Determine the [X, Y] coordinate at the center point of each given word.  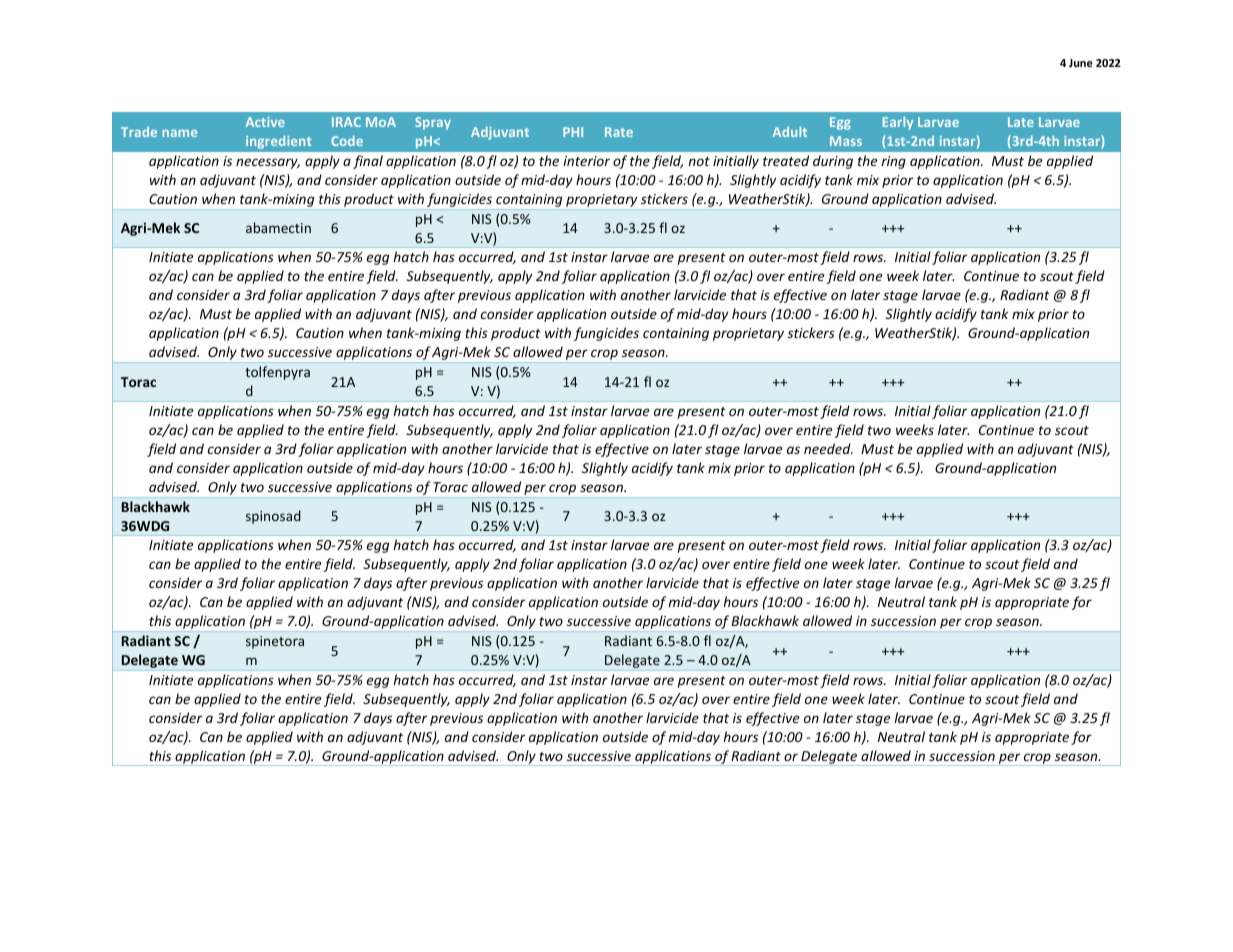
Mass [846, 141]
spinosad [273, 517]
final [368, 162]
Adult [789, 131]
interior [586, 161]
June [1081, 63]
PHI [573, 132]
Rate [619, 132]
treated [786, 160]
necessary [268, 163]
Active [265, 122]
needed [828, 448]
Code [347, 140]
